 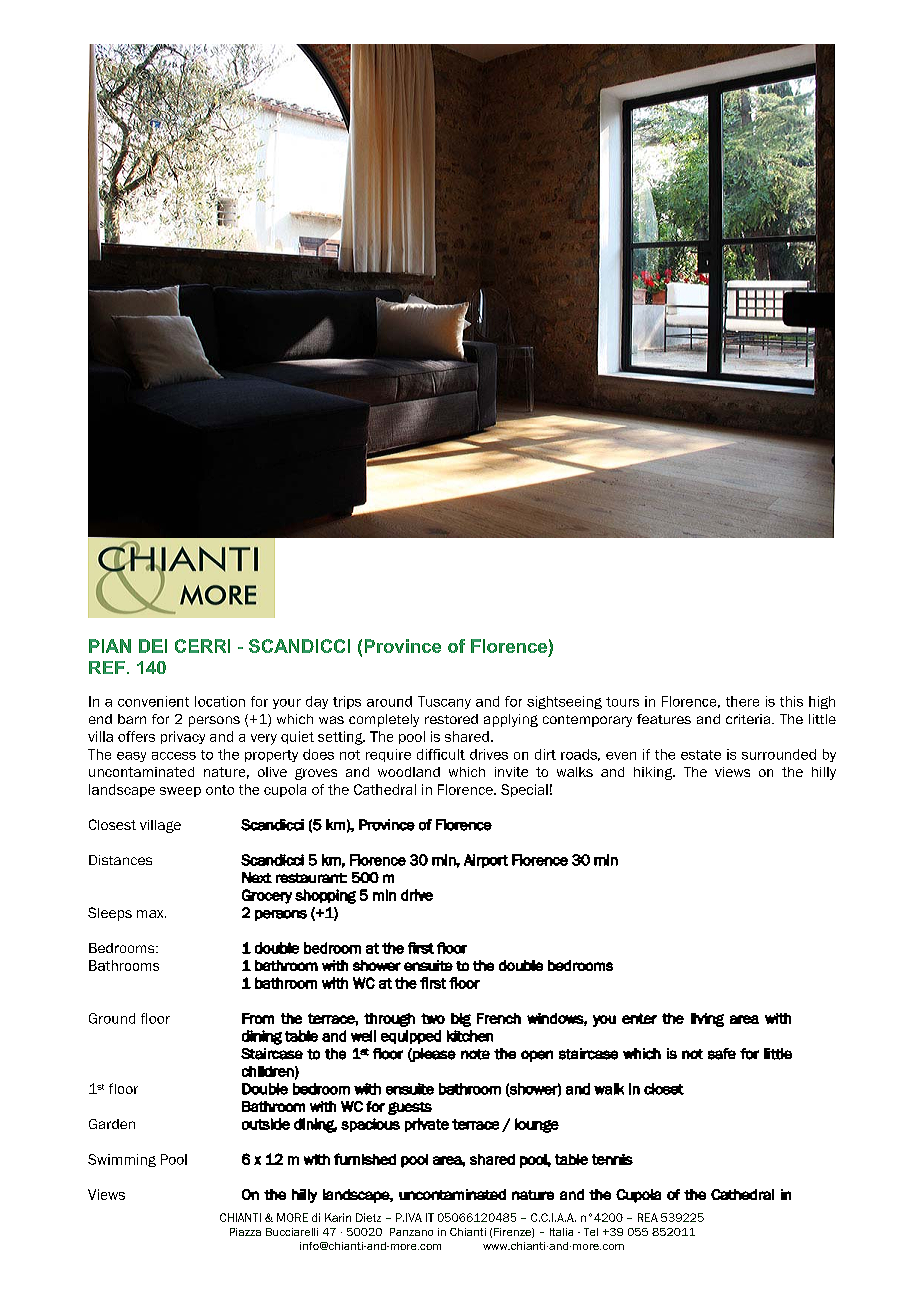 I want to click on Airport, so click(x=486, y=861).
